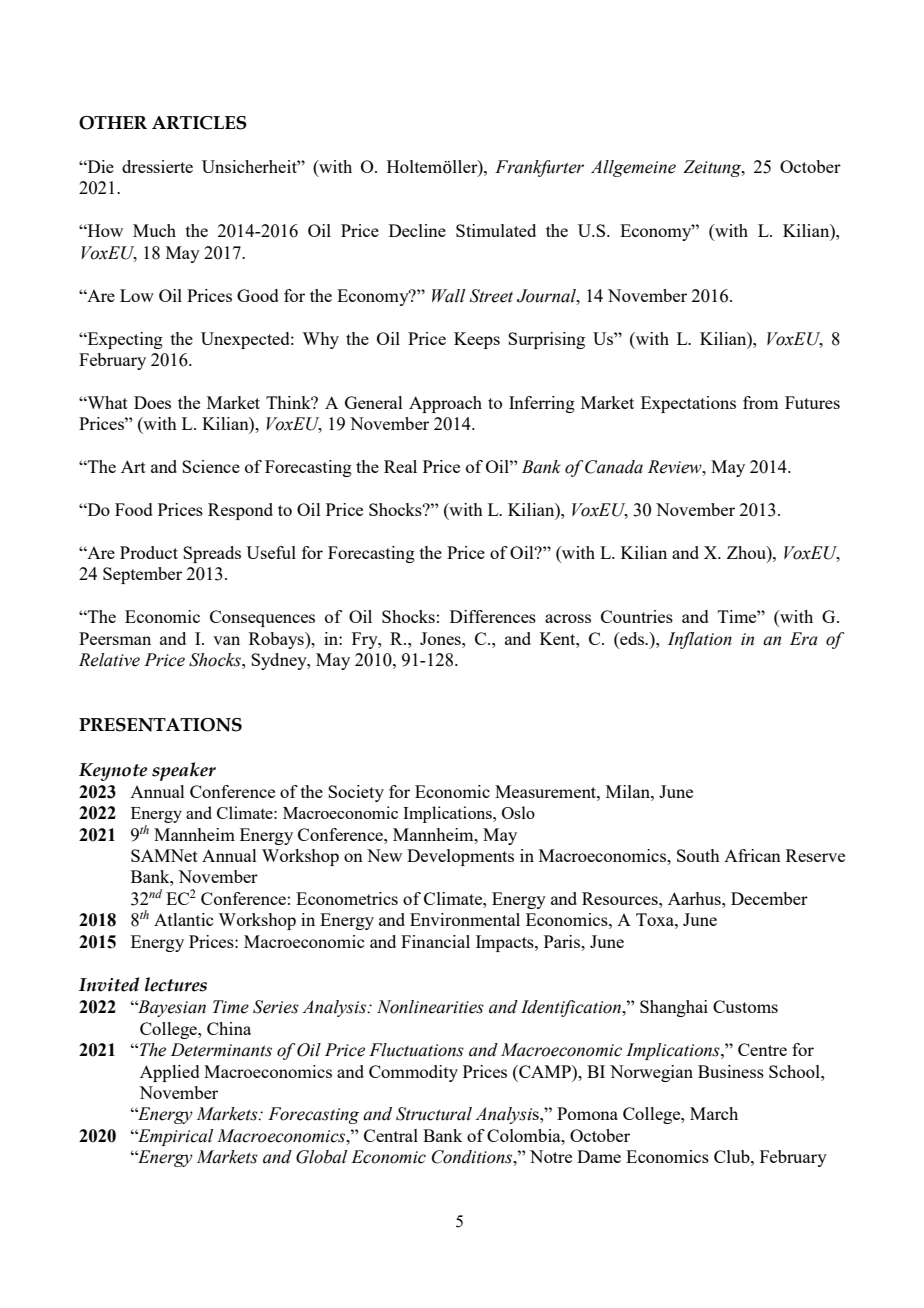  I want to click on March, so click(714, 1113).
